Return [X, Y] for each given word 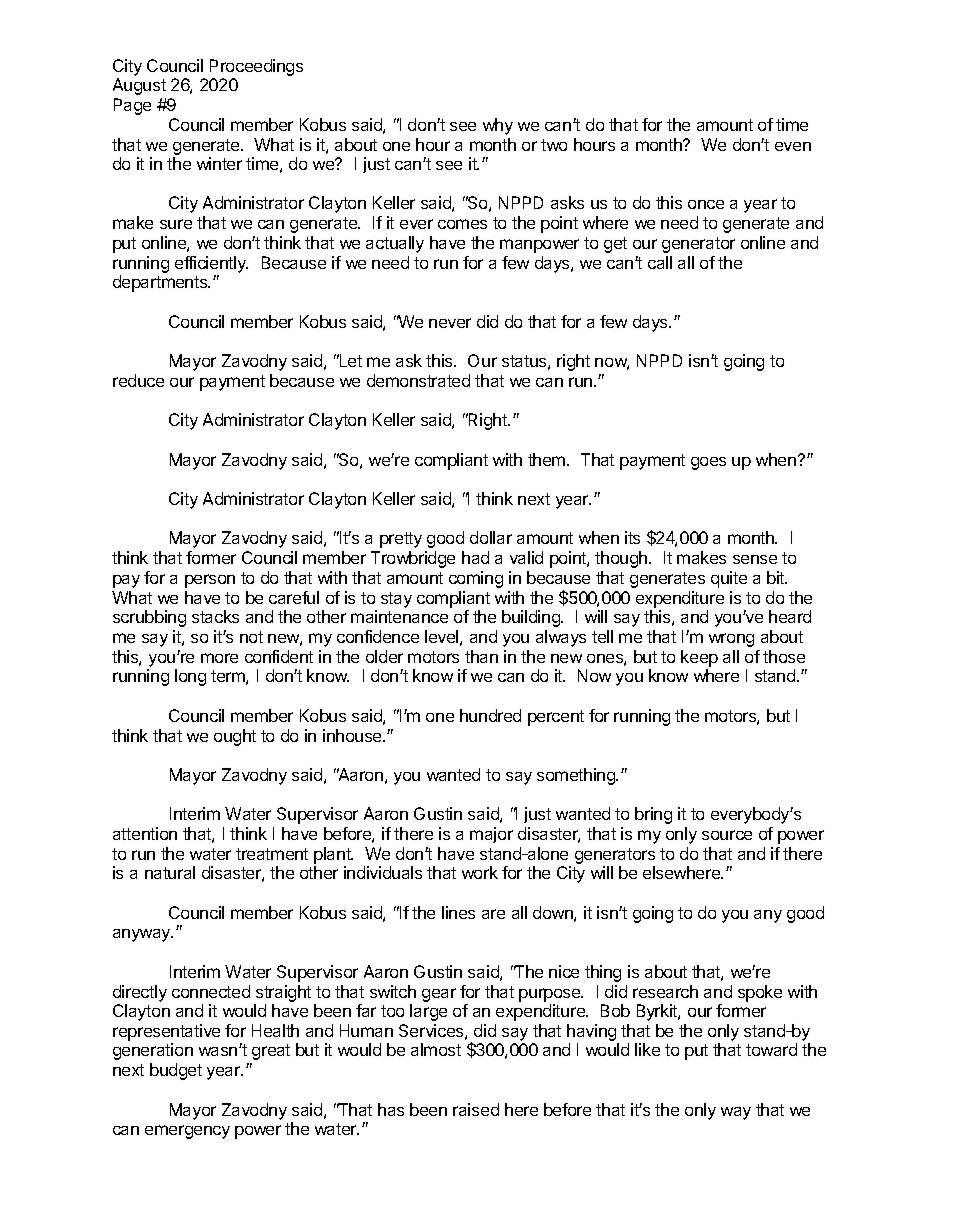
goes [708, 463]
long [190, 677]
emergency [187, 1132]
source [727, 835]
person [210, 581]
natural [170, 872]
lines [458, 912]
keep [699, 658]
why [498, 126]
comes [462, 224]
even [793, 146]
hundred [490, 715]
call [660, 262]
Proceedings [256, 67]
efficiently [211, 264]
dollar [491, 537]
